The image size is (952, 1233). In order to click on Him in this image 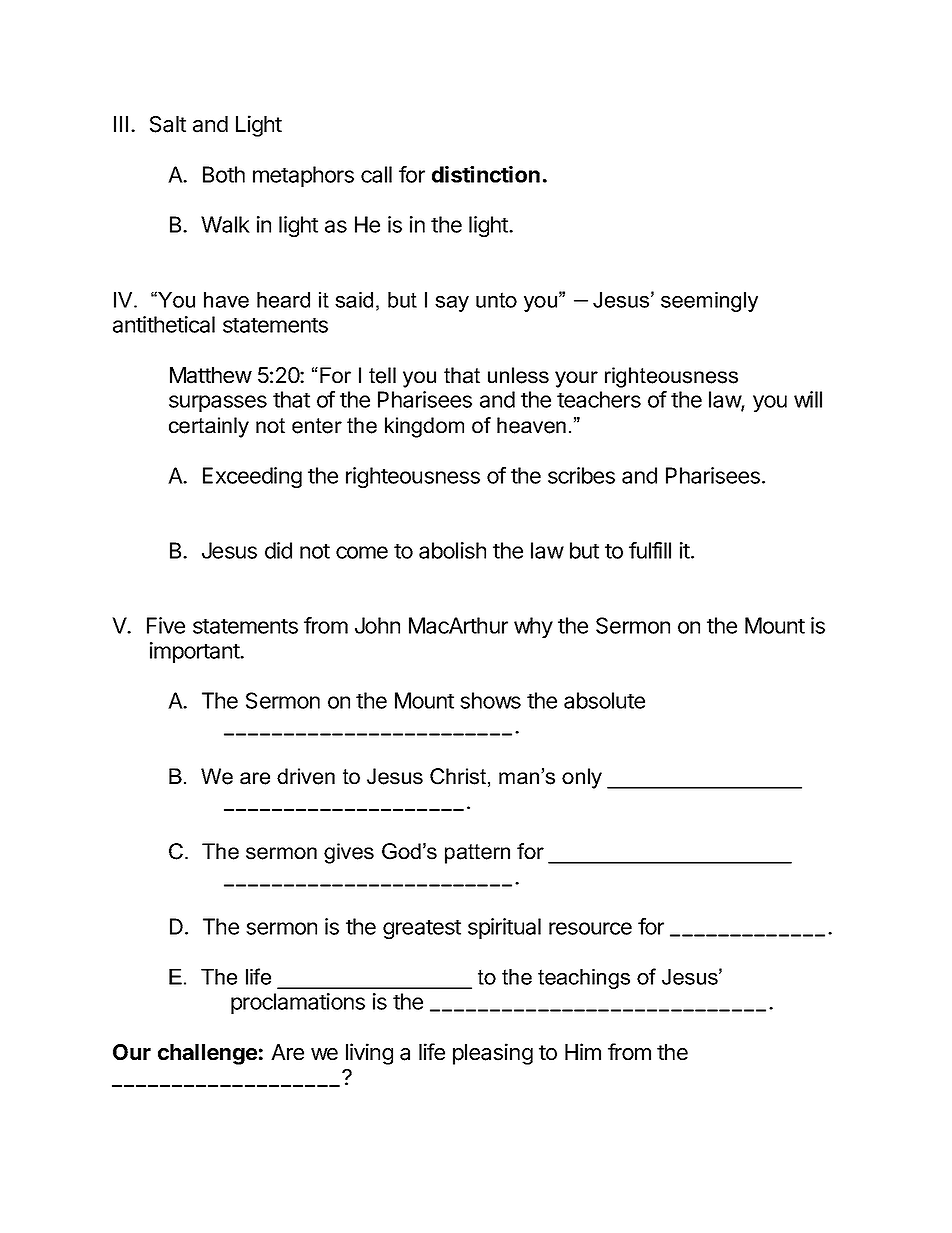, I will do `click(583, 1051)`.
